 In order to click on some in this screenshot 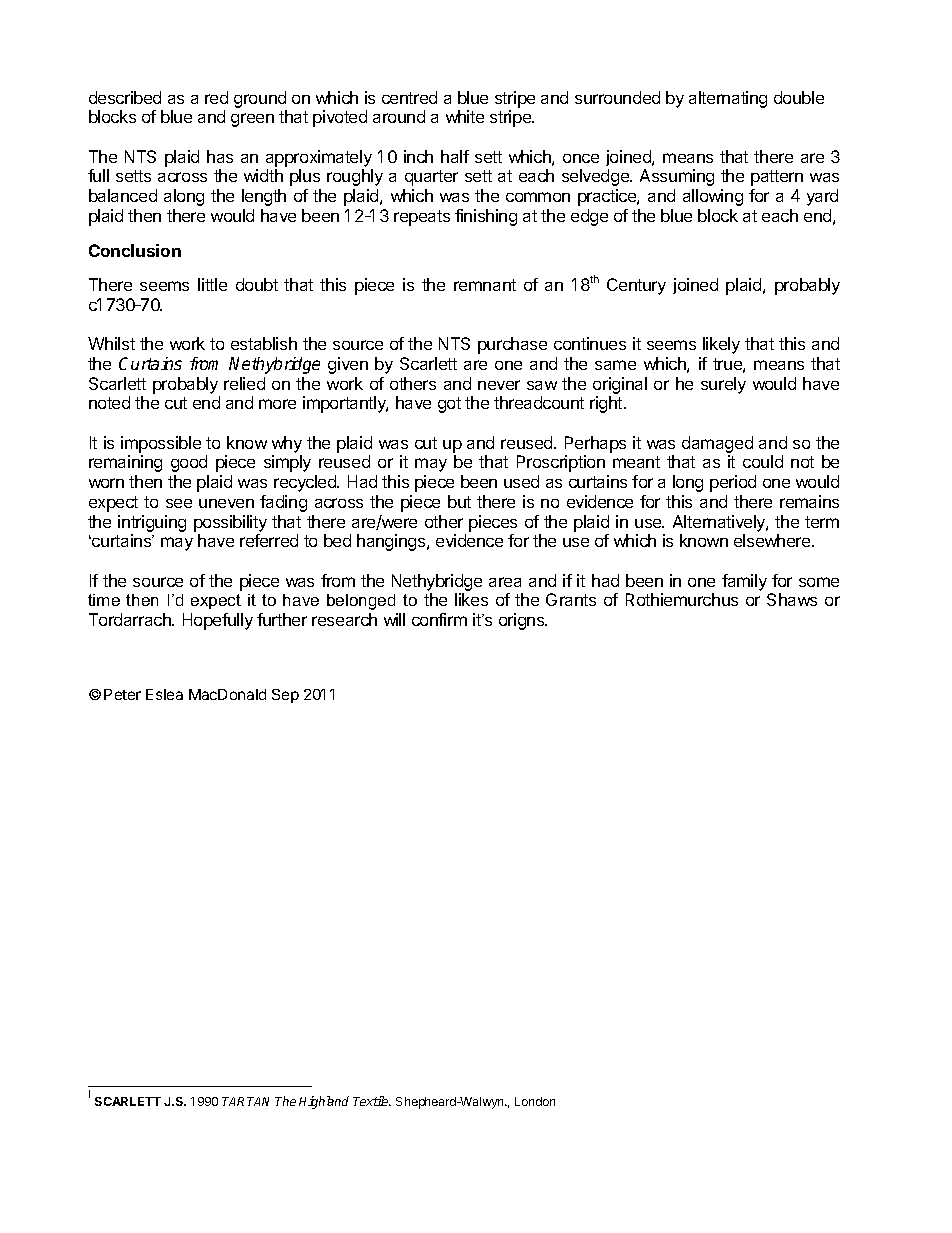, I will do `click(819, 582)`.
